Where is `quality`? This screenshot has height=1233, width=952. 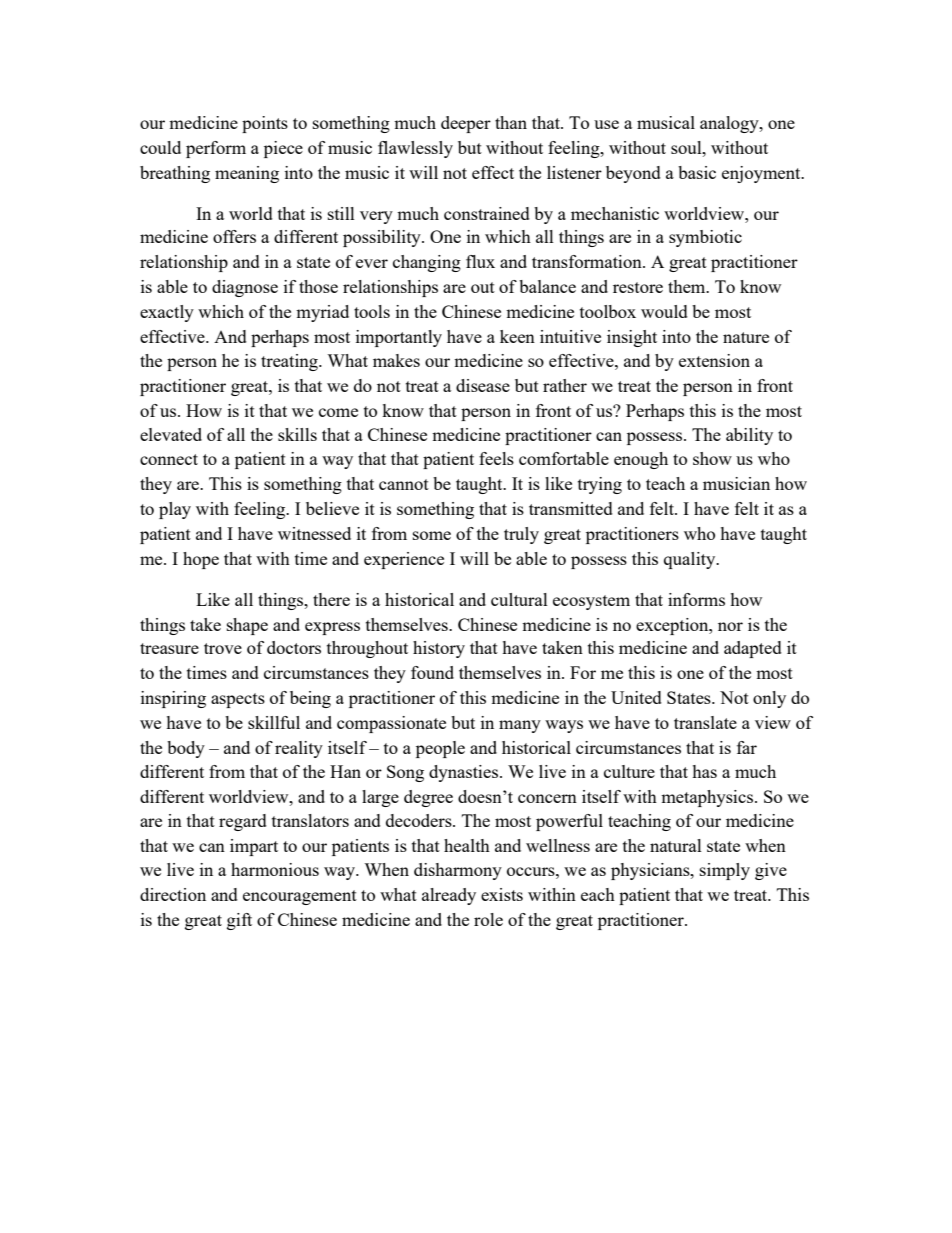
quality is located at coordinates (691, 560).
